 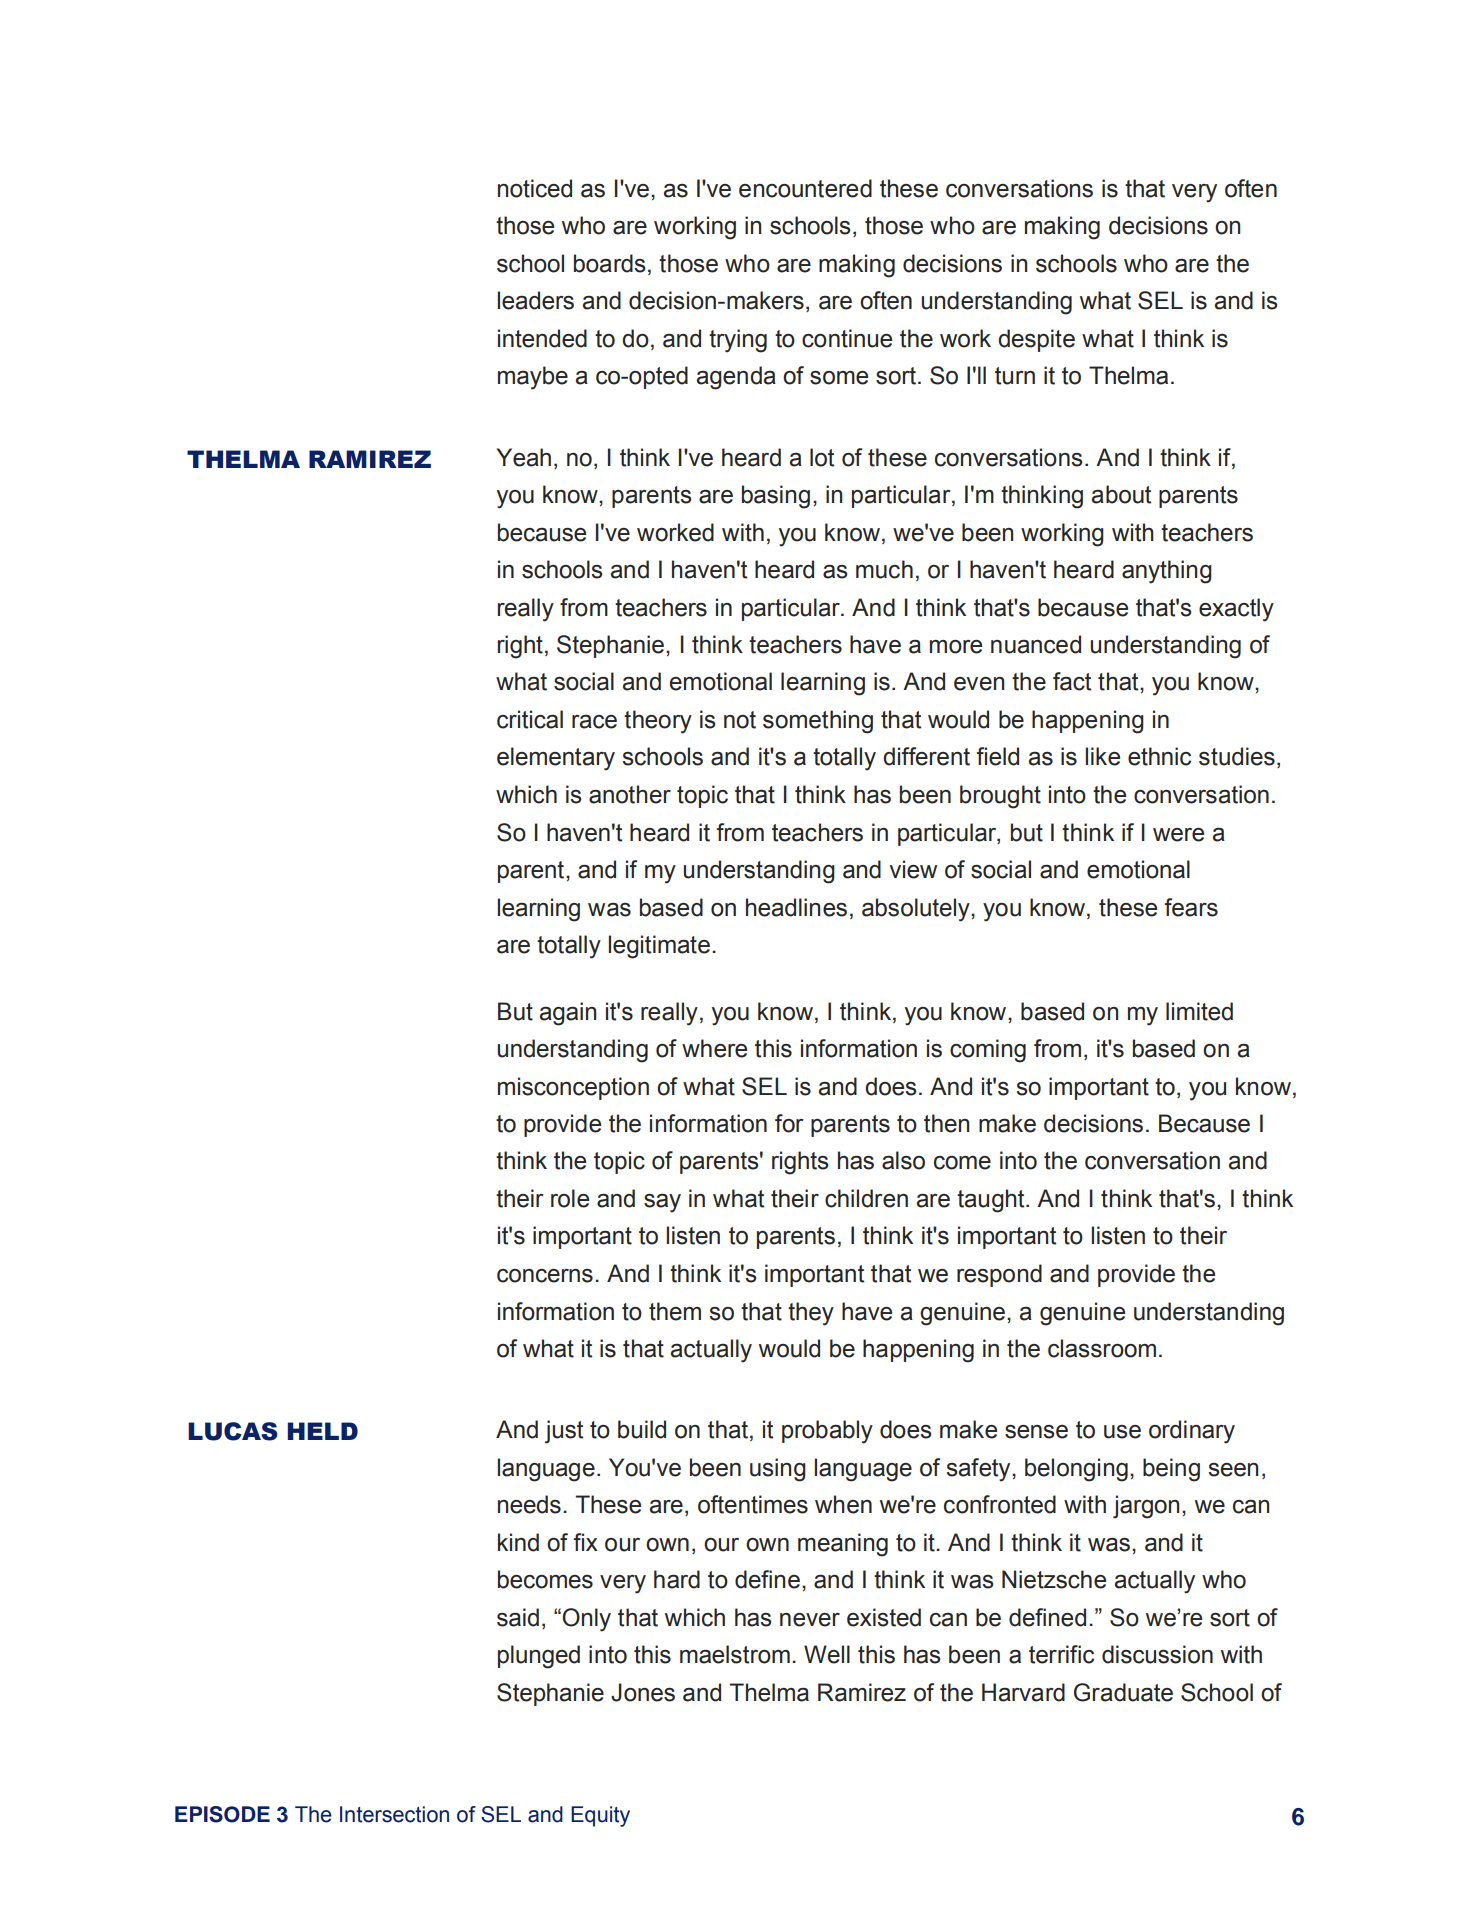 What do you see at coordinates (1036, 340) in the document?
I see `despite` at bounding box center [1036, 340].
